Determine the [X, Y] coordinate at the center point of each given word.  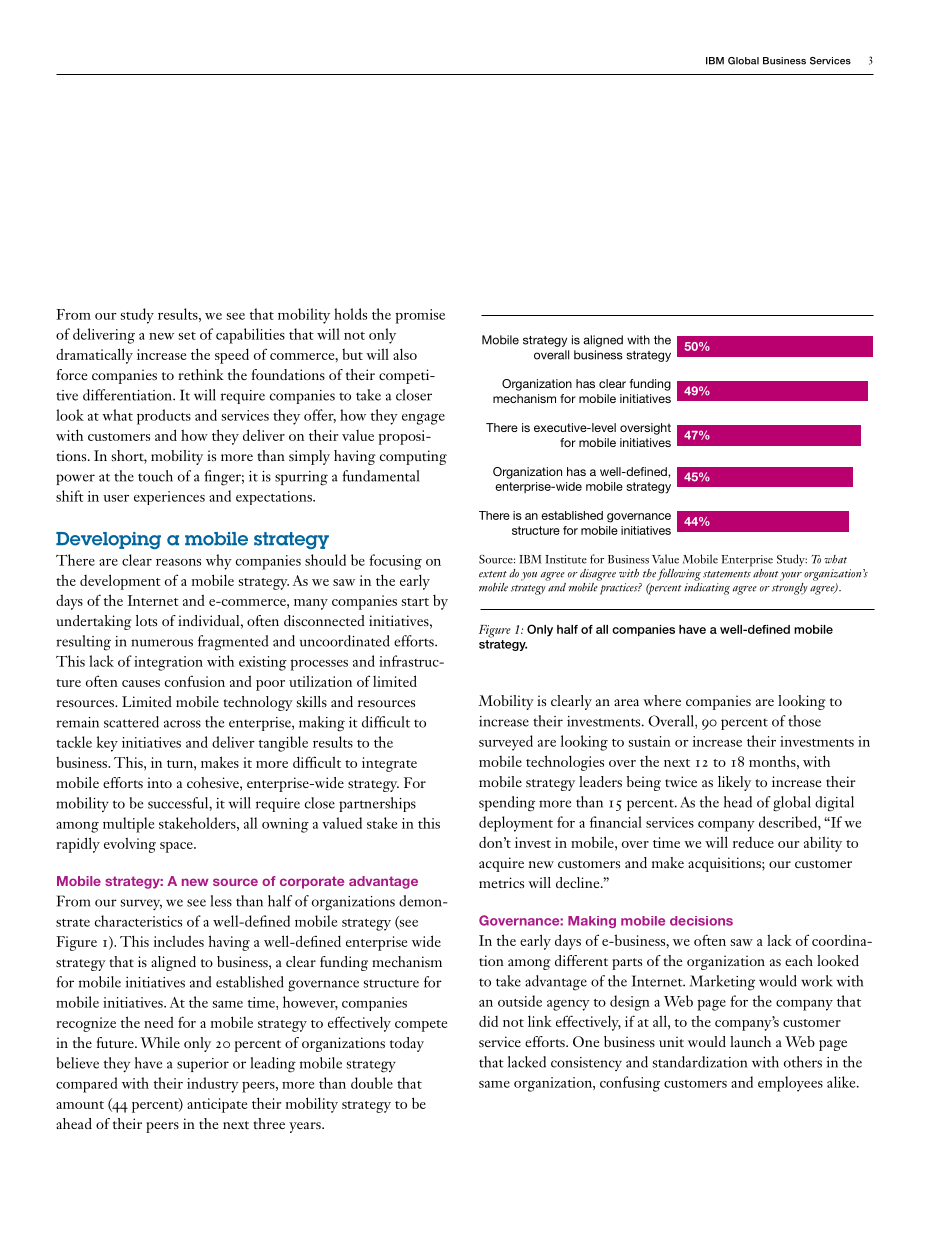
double [372, 1083]
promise [420, 316]
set [187, 336]
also [405, 354]
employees [790, 1084]
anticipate [217, 1105]
